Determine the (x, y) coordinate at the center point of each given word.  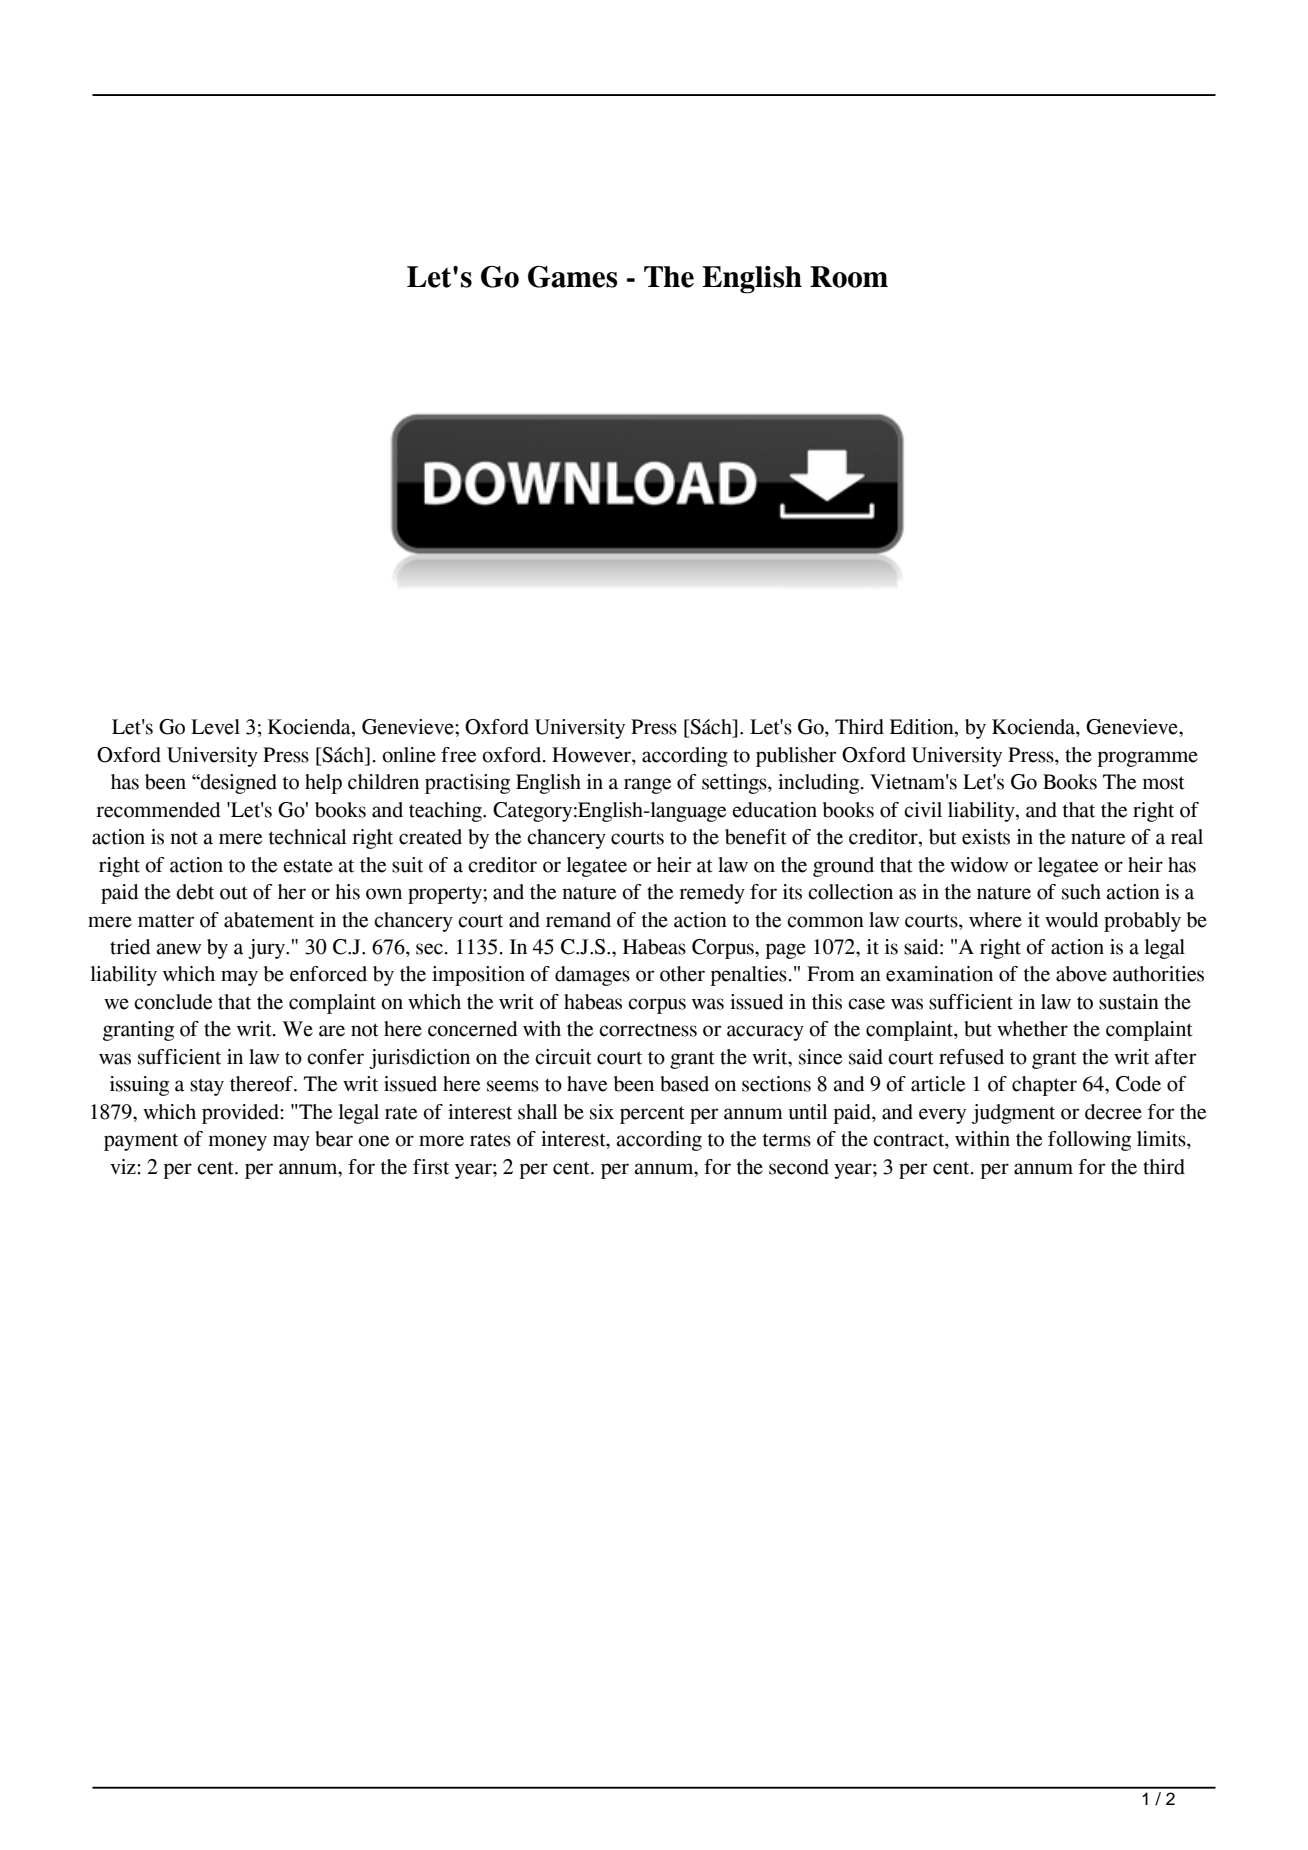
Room (849, 277)
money (238, 1143)
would (1072, 920)
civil (923, 810)
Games (573, 277)
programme (1147, 759)
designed (238, 784)
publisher (796, 757)
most (1163, 783)
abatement (269, 920)
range (647, 786)
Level (215, 727)
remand (578, 920)
